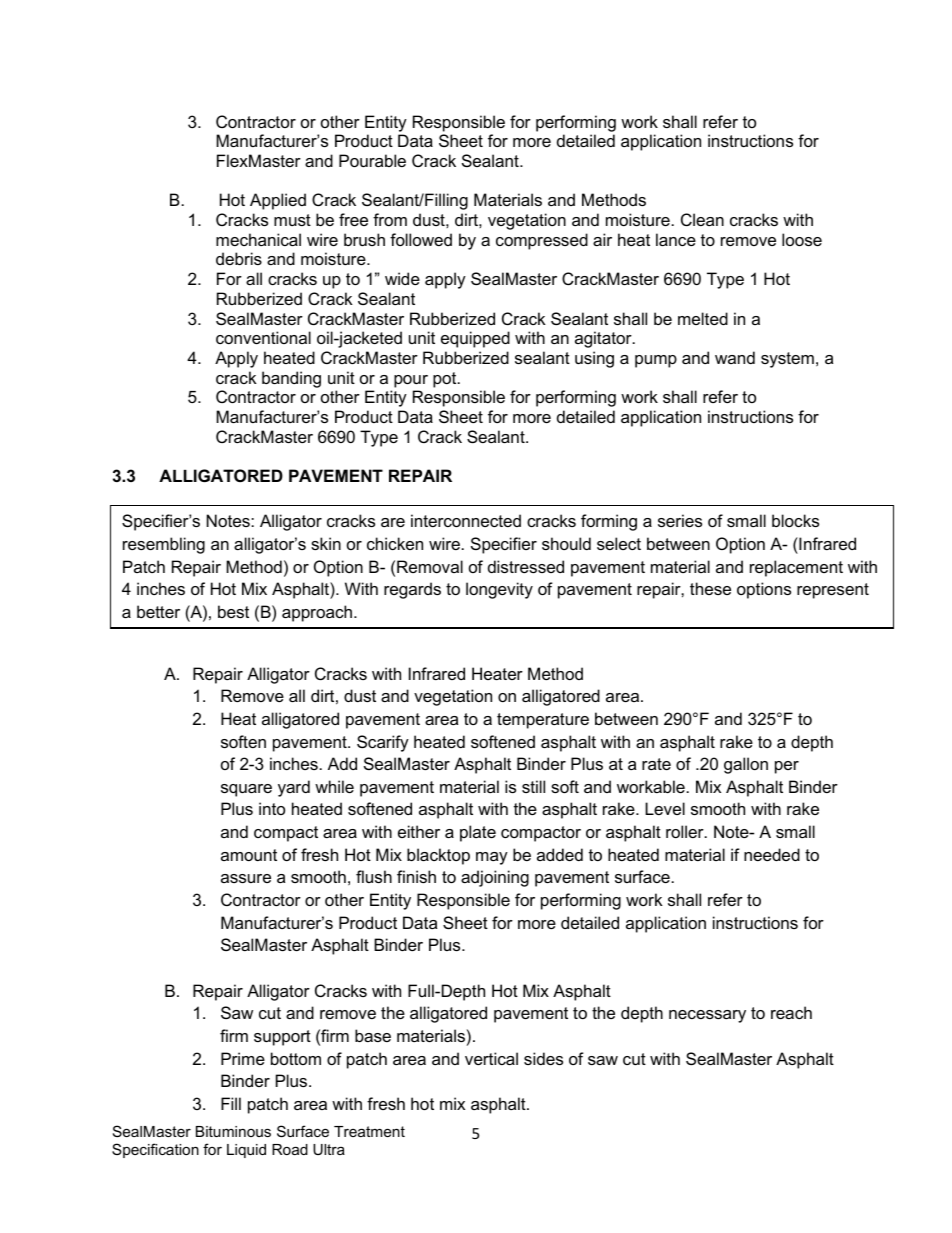 This page has width=952, height=1233. Describe the element at coordinates (795, 520) in the page. I see `blocks` at that location.
